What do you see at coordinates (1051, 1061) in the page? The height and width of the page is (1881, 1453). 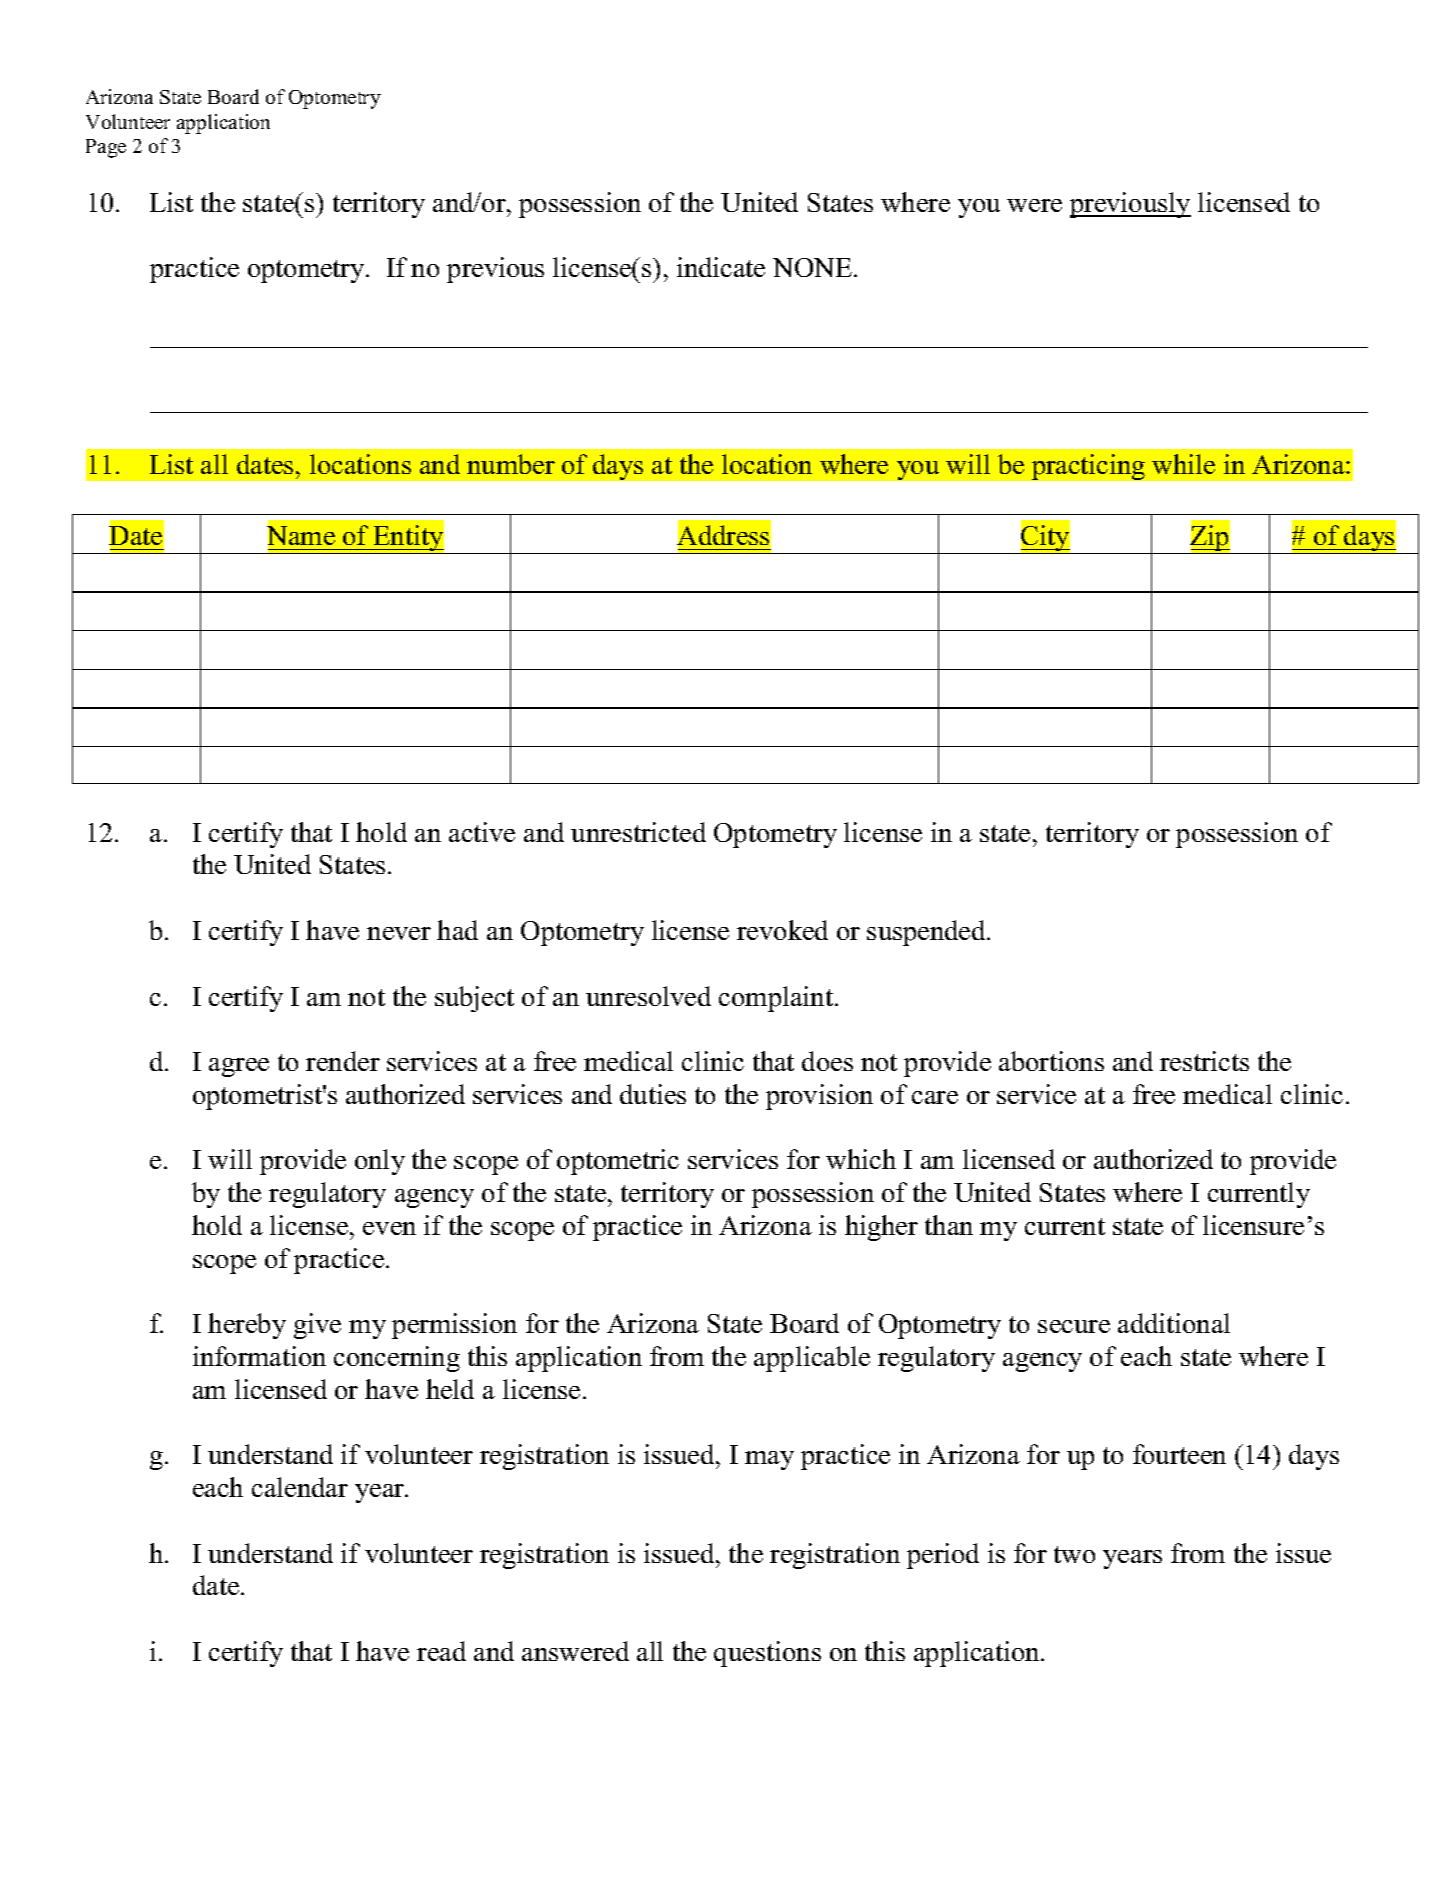 I see `abortions` at bounding box center [1051, 1061].
